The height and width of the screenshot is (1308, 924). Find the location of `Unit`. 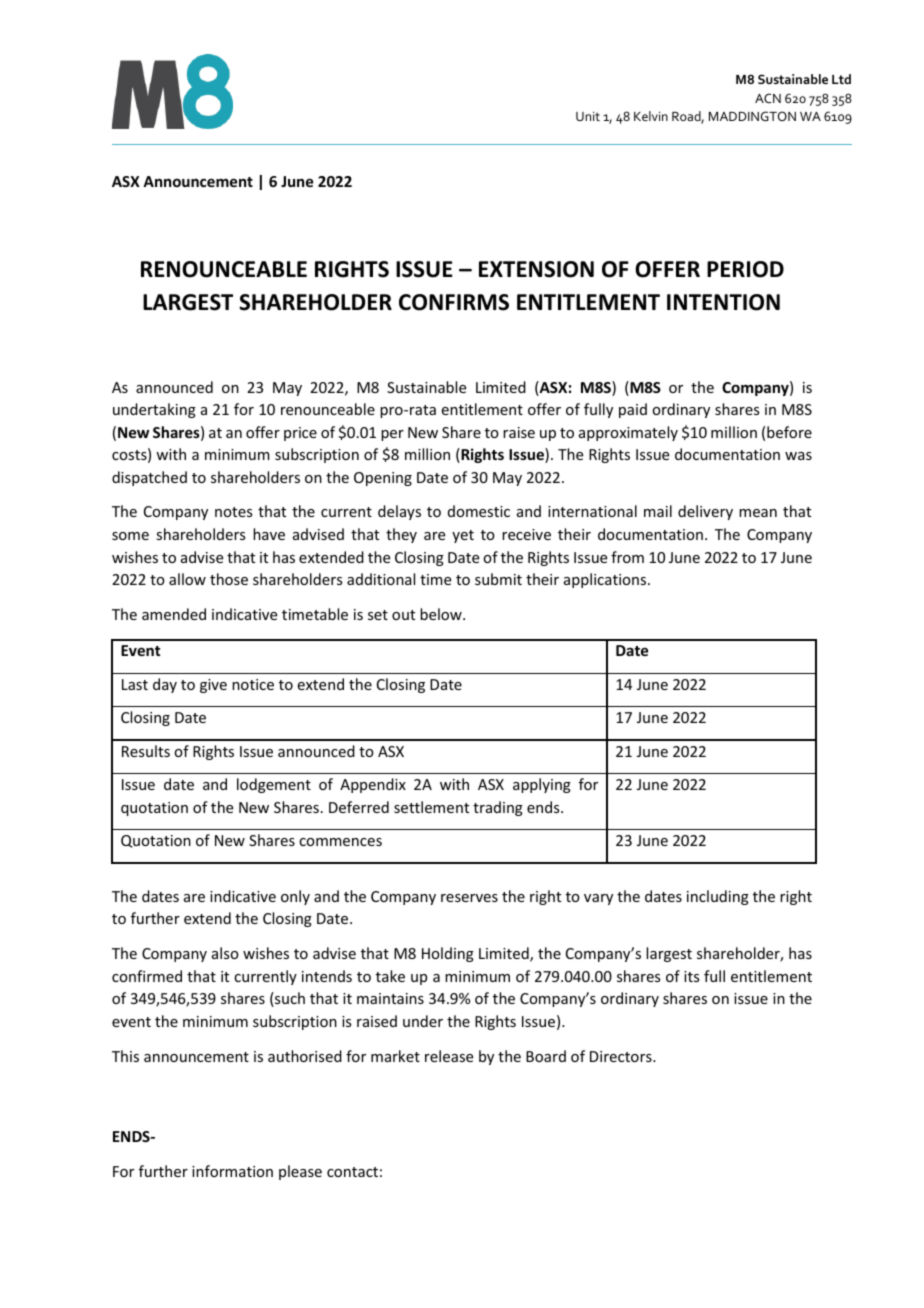

Unit is located at coordinates (588, 116).
